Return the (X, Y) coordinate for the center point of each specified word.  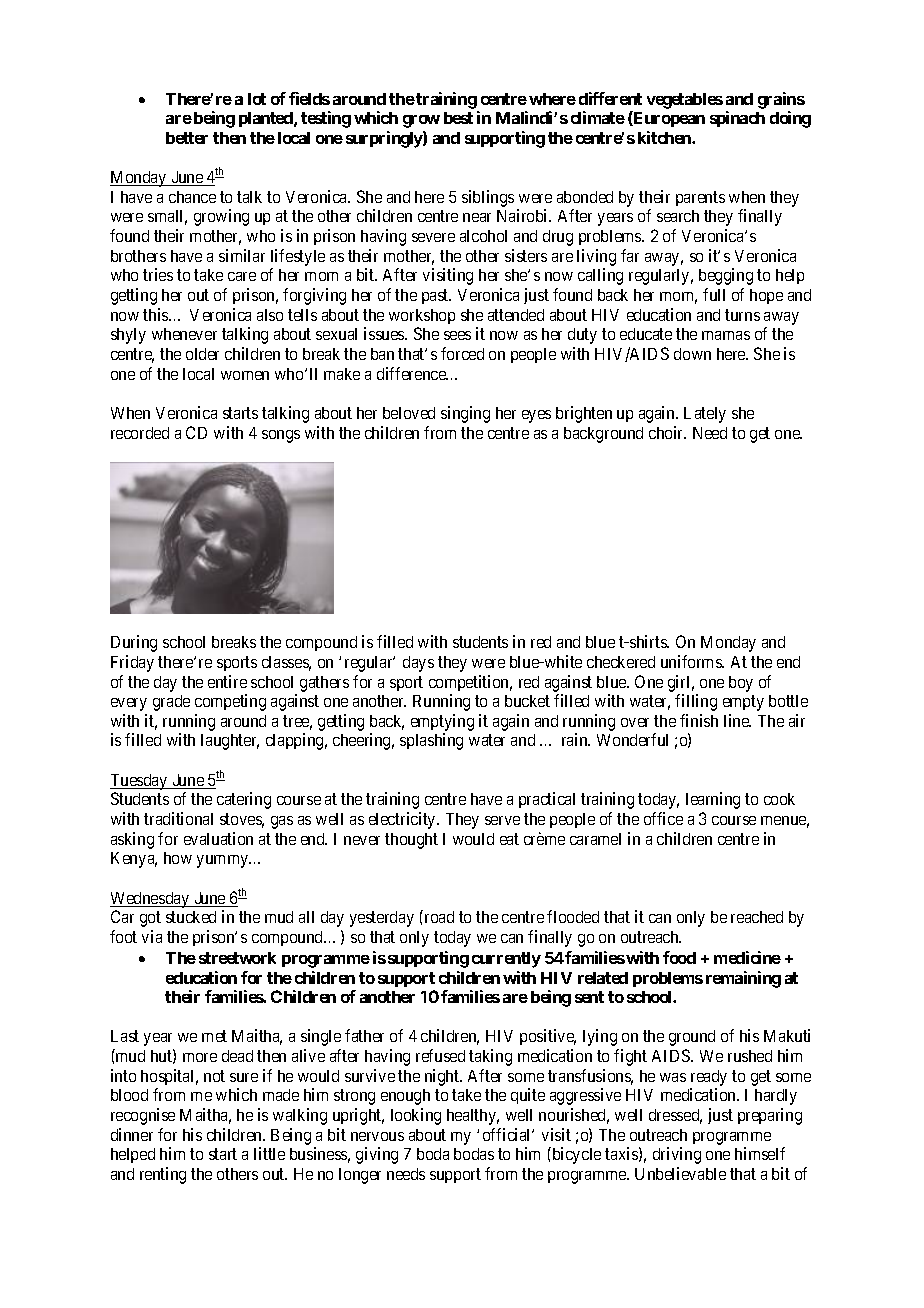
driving (677, 1155)
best (458, 118)
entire (227, 681)
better (187, 138)
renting (163, 1175)
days (418, 664)
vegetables (685, 101)
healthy (473, 1117)
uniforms (692, 661)
